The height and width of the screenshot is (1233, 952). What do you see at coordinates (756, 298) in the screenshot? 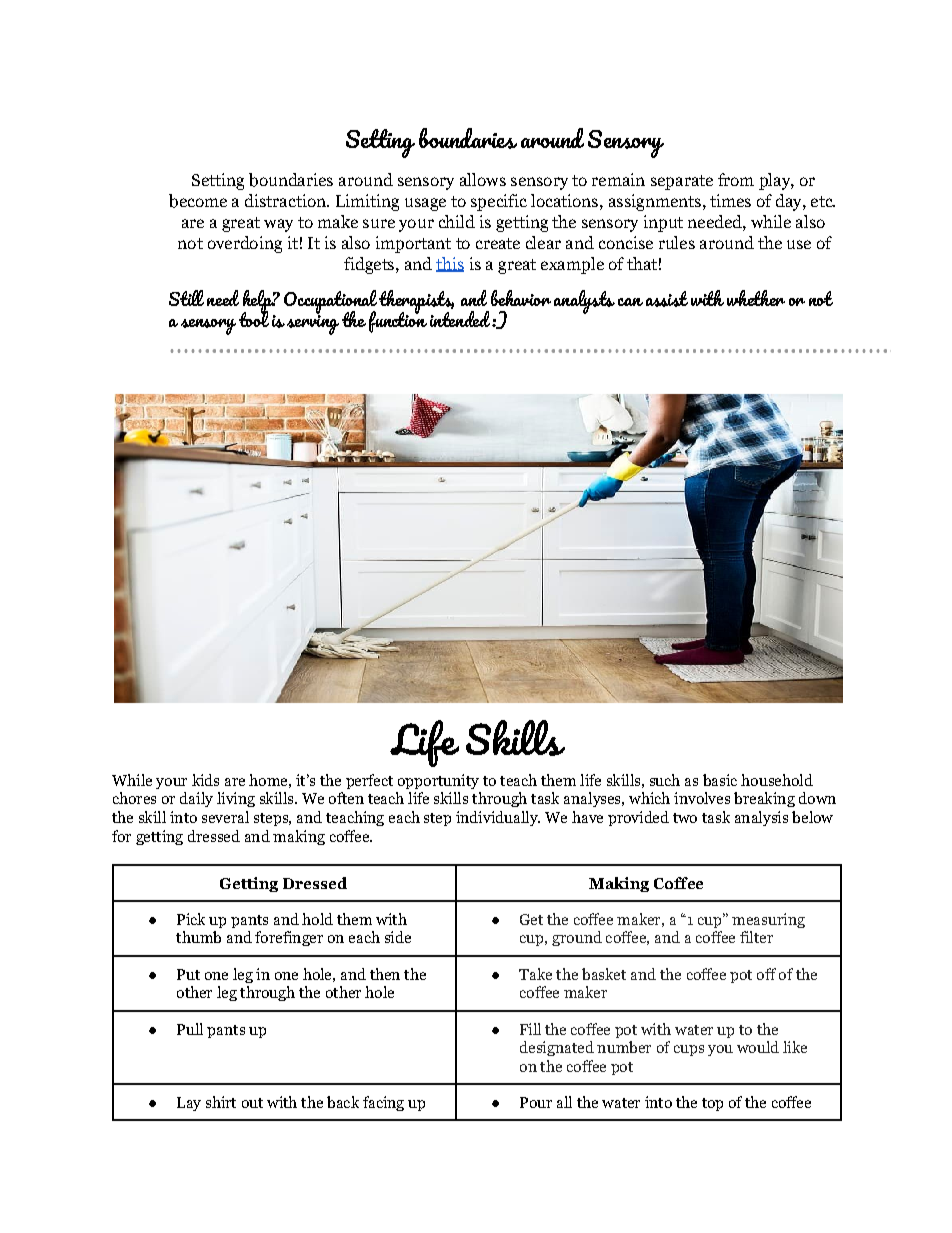
I see `whether` at bounding box center [756, 298].
